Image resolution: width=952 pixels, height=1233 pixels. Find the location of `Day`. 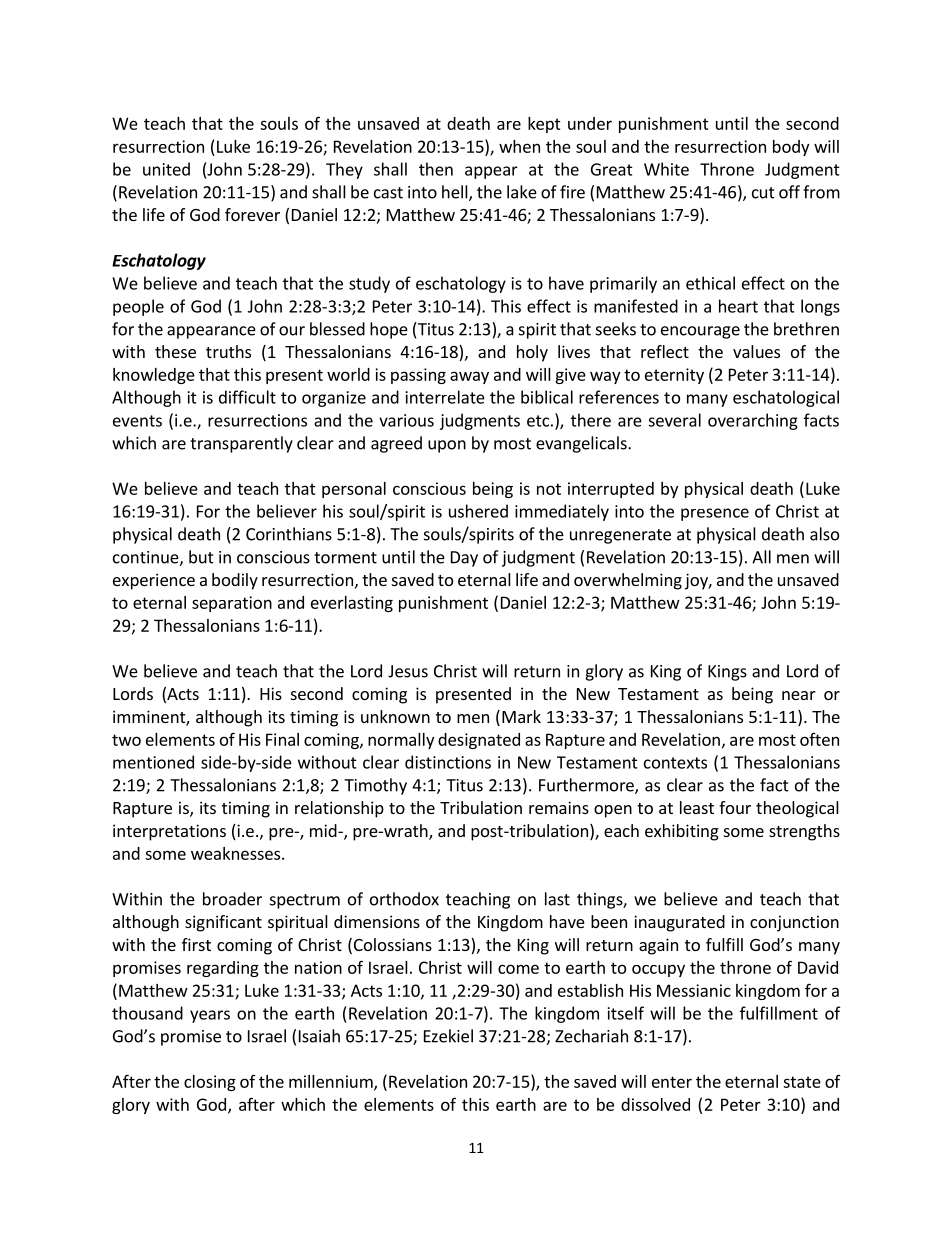

Day is located at coordinates (464, 559).
